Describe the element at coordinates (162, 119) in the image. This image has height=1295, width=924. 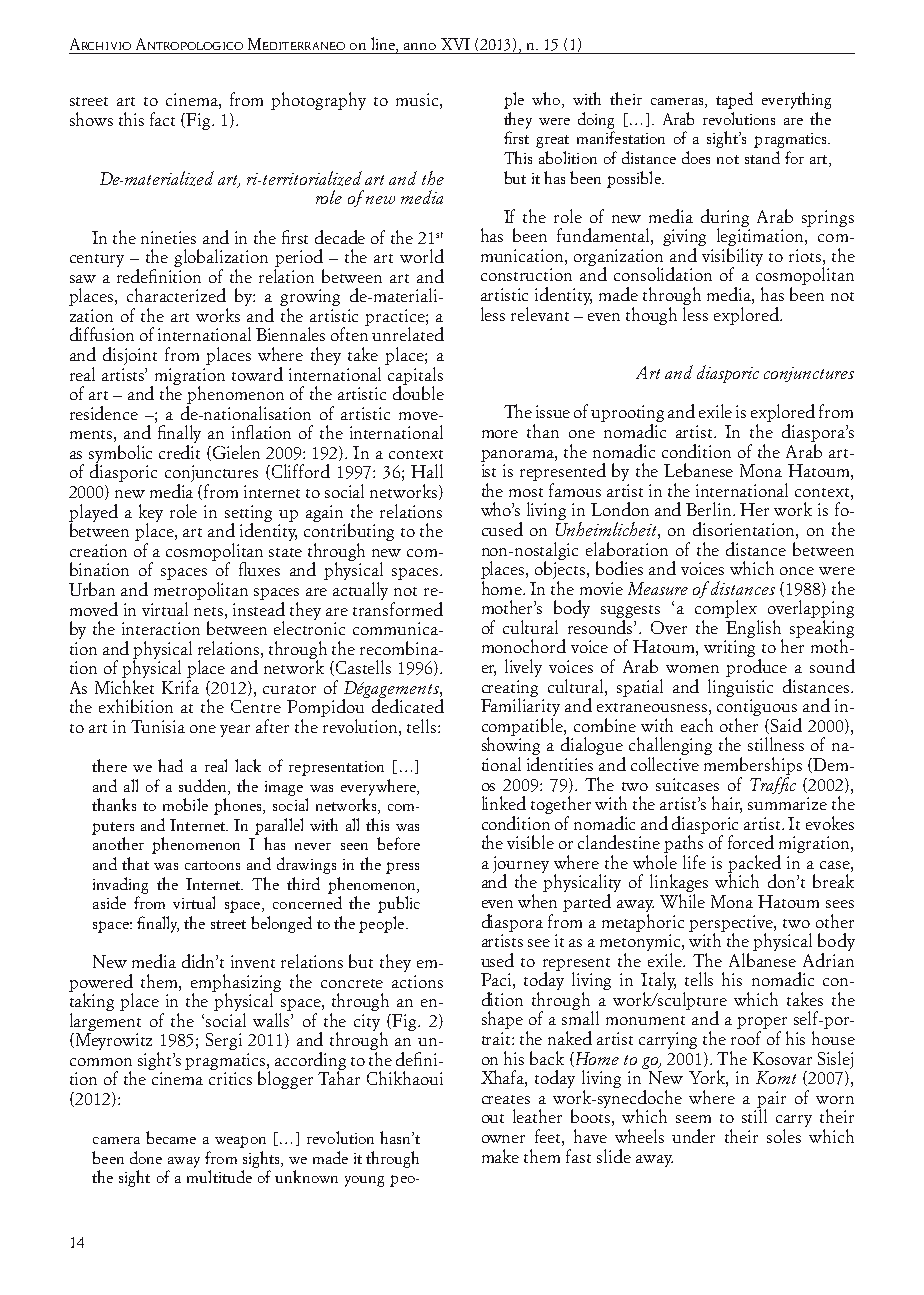
I see `fact` at that location.
